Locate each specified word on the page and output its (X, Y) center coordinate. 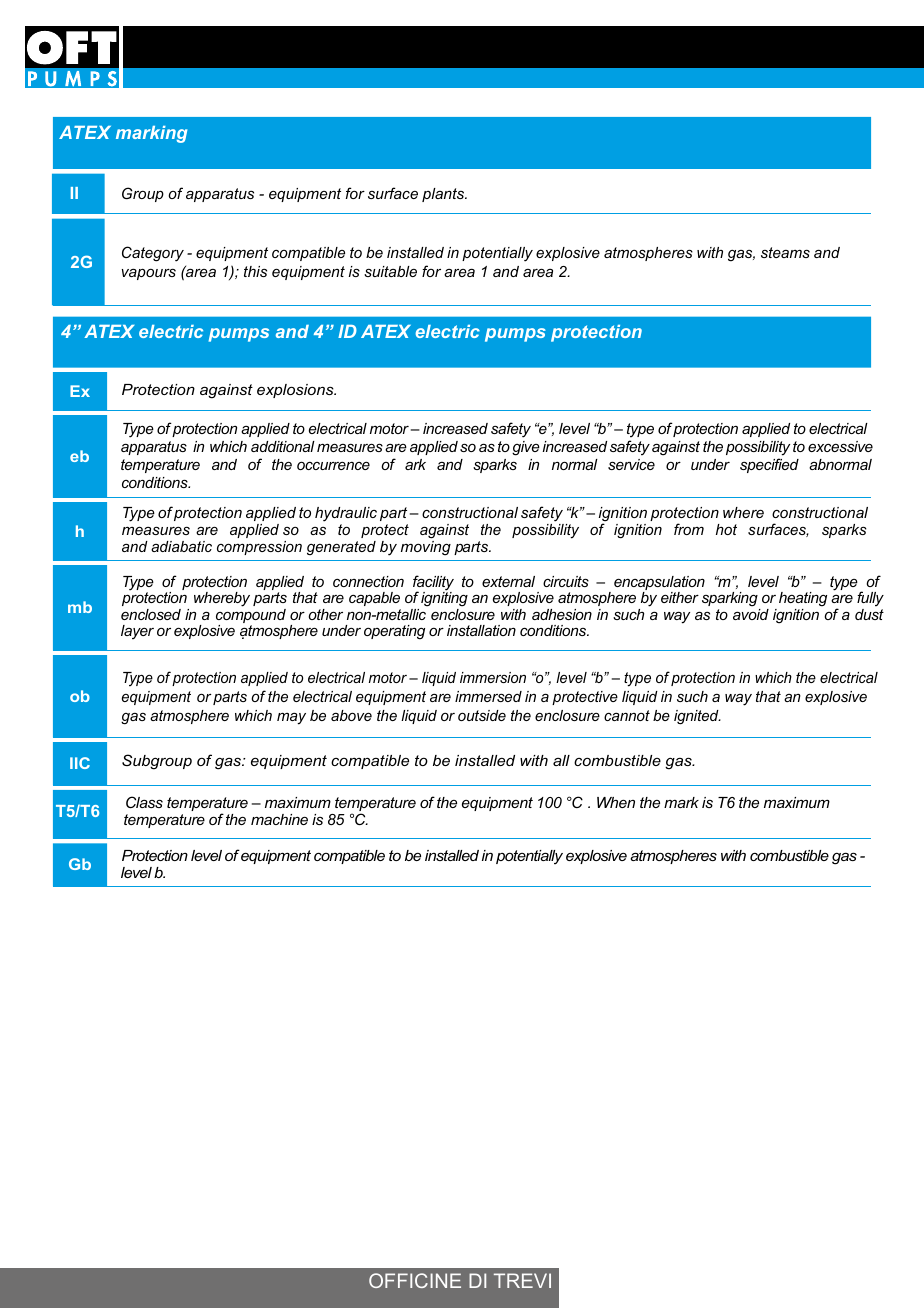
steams (785, 252)
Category (153, 254)
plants (444, 195)
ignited (697, 717)
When (616, 802)
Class (144, 802)
